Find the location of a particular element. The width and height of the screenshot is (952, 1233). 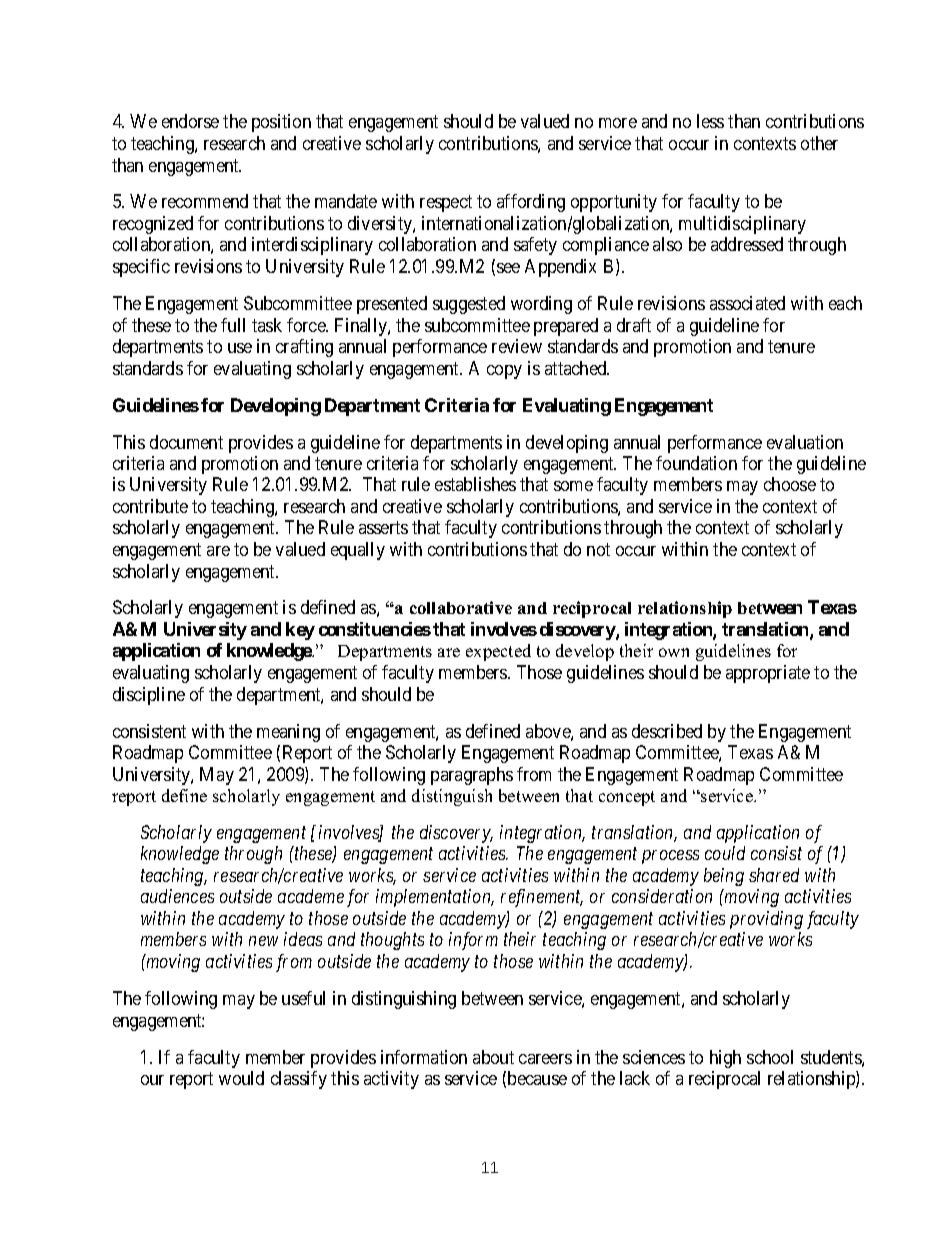

less is located at coordinates (710, 121).
